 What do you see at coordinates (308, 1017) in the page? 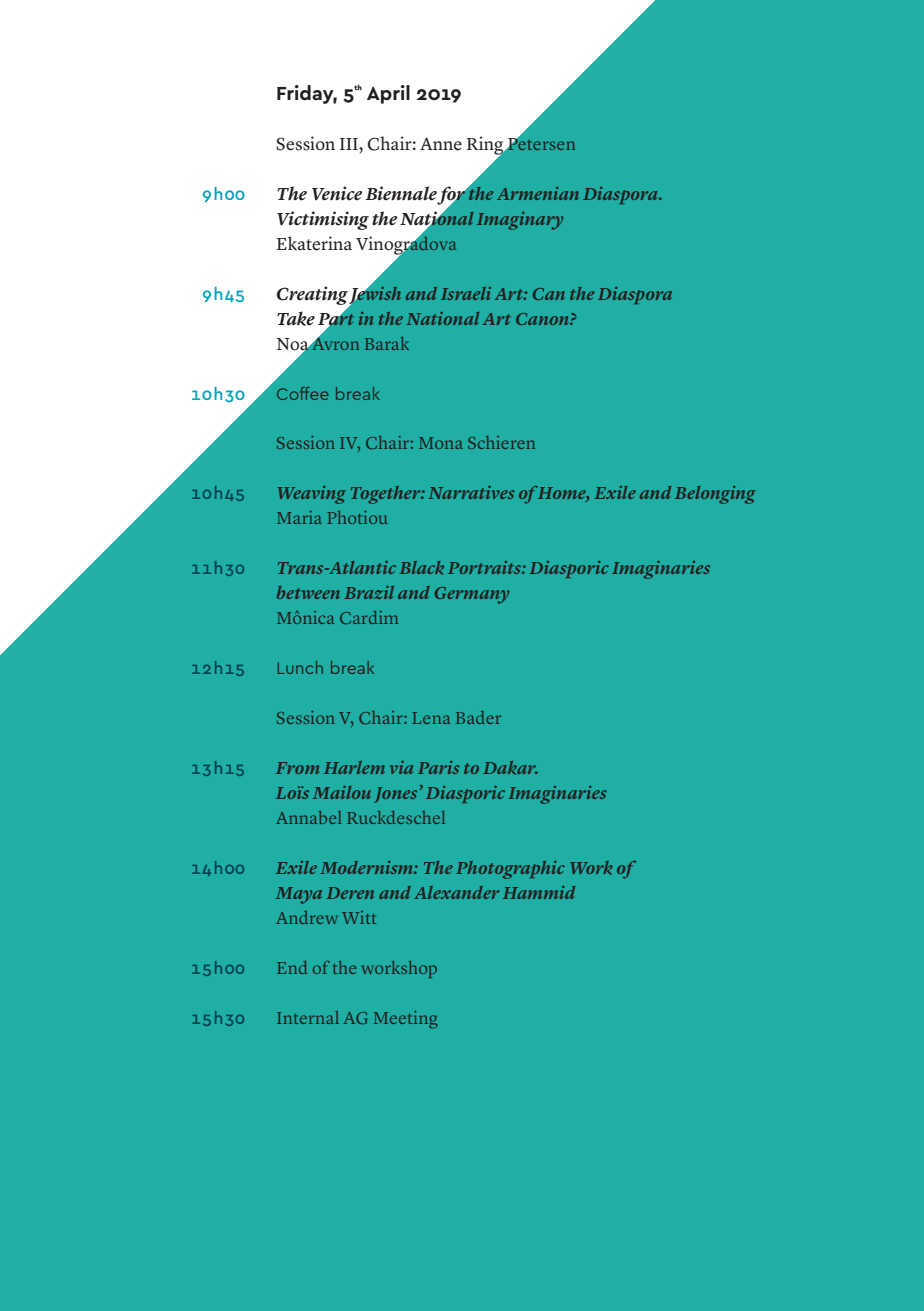
I see `Internal` at bounding box center [308, 1017].
